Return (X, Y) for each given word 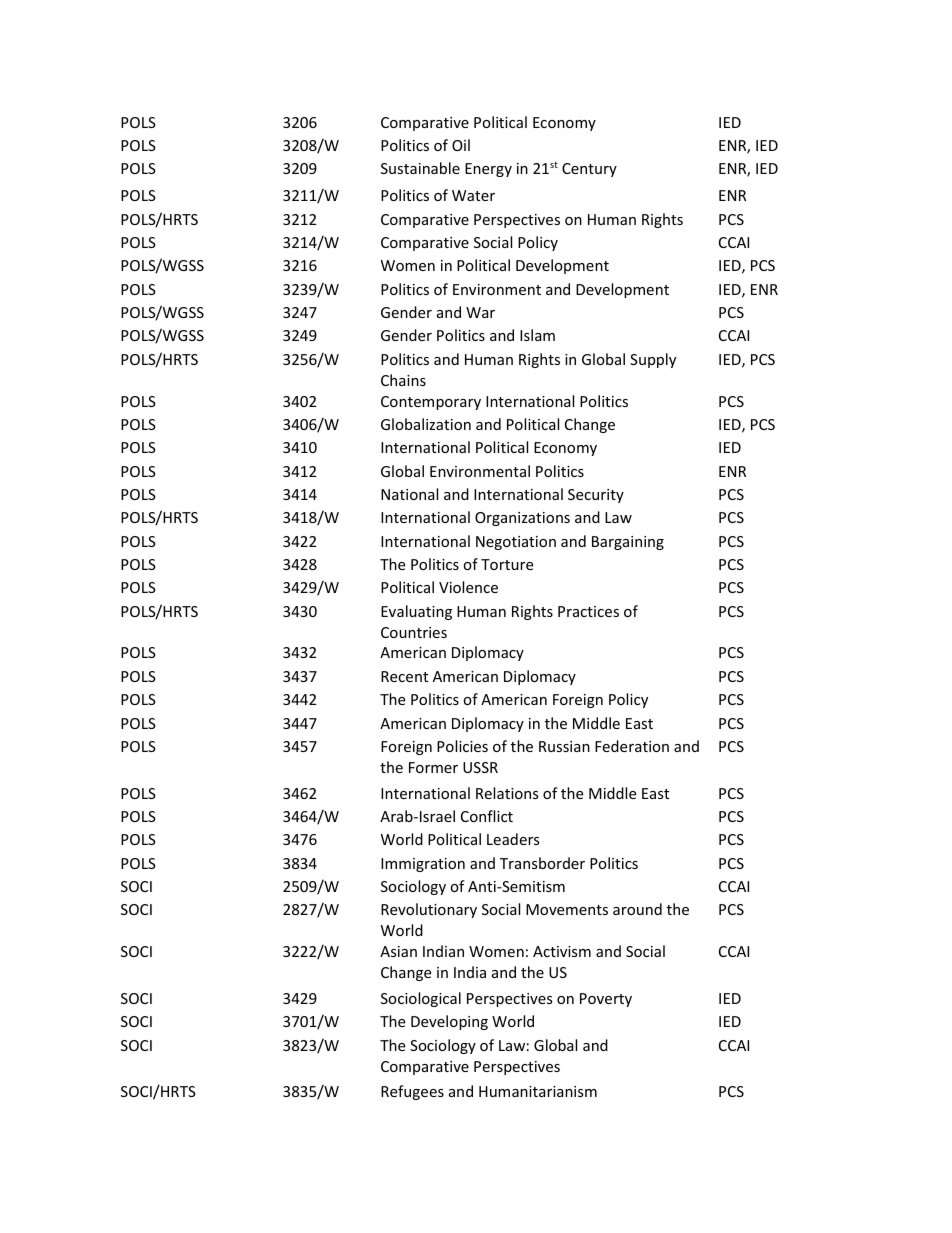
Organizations (522, 519)
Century (589, 170)
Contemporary (431, 403)
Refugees (412, 1092)
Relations (507, 793)
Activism (562, 951)
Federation (632, 746)
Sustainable (420, 168)
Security (596, 496)
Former (433, 767)
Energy (488, 170)
